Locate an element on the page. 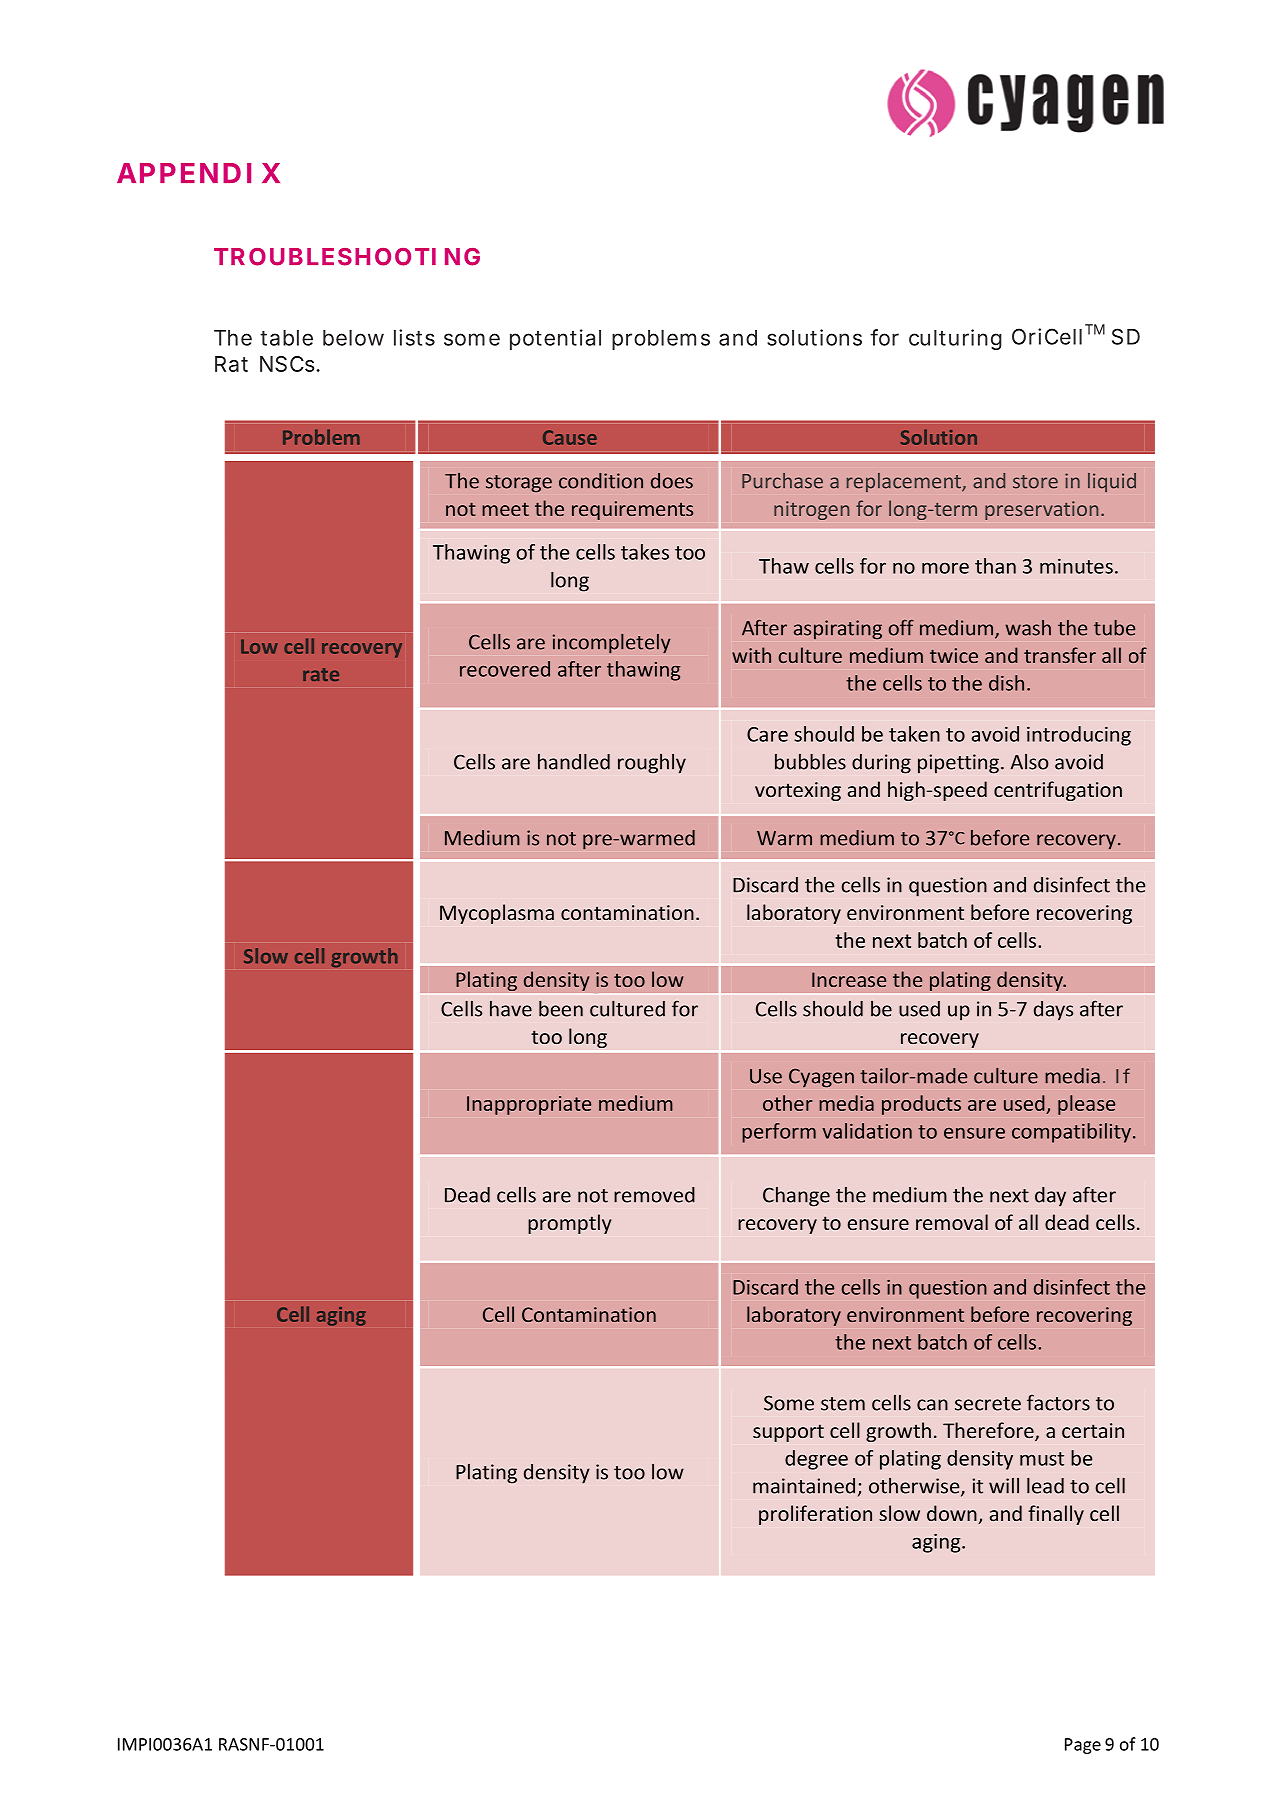  removed is located at coordinates (654, 1195).
